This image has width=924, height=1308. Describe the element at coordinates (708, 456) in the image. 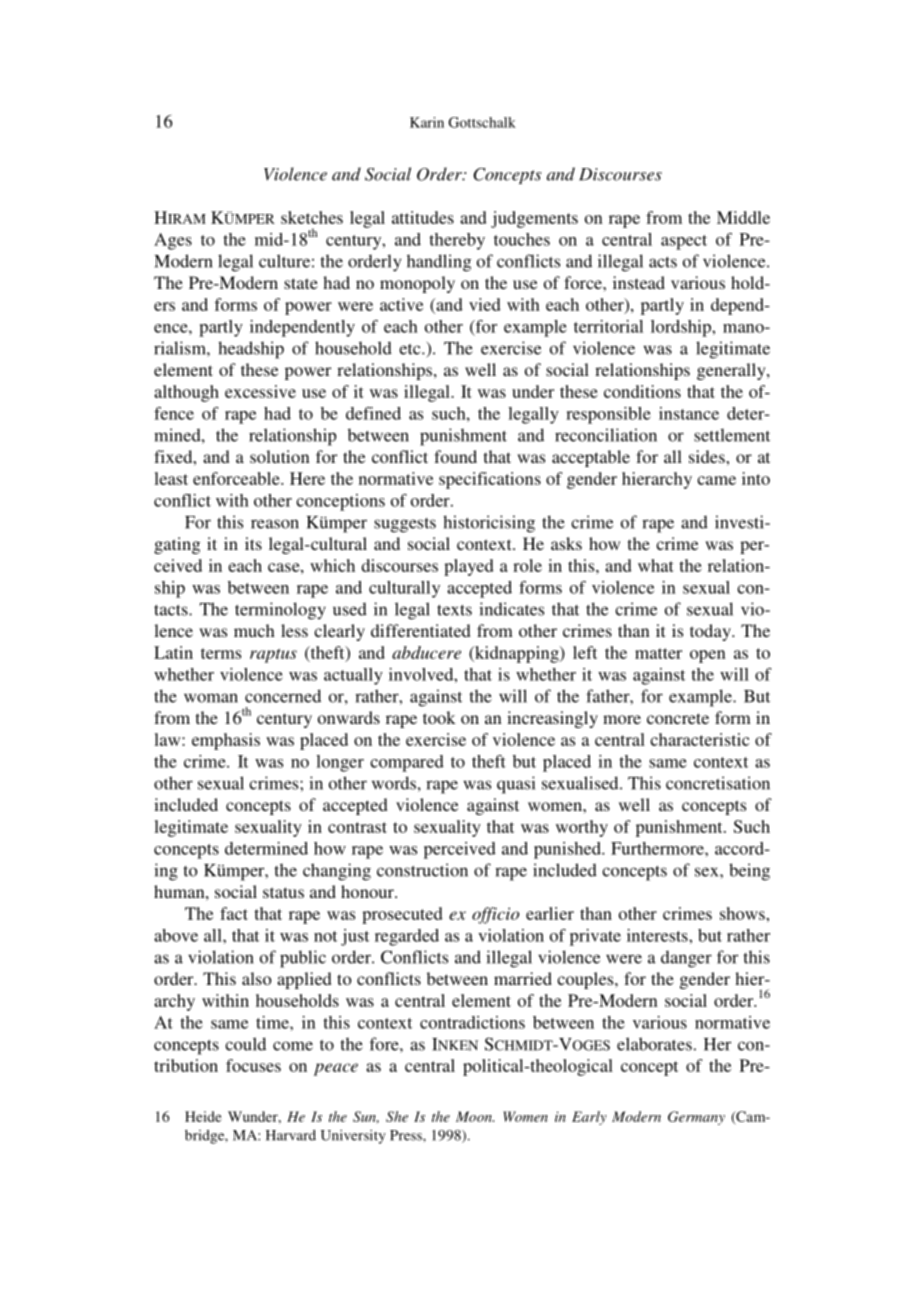

I see `sides` at that location.
